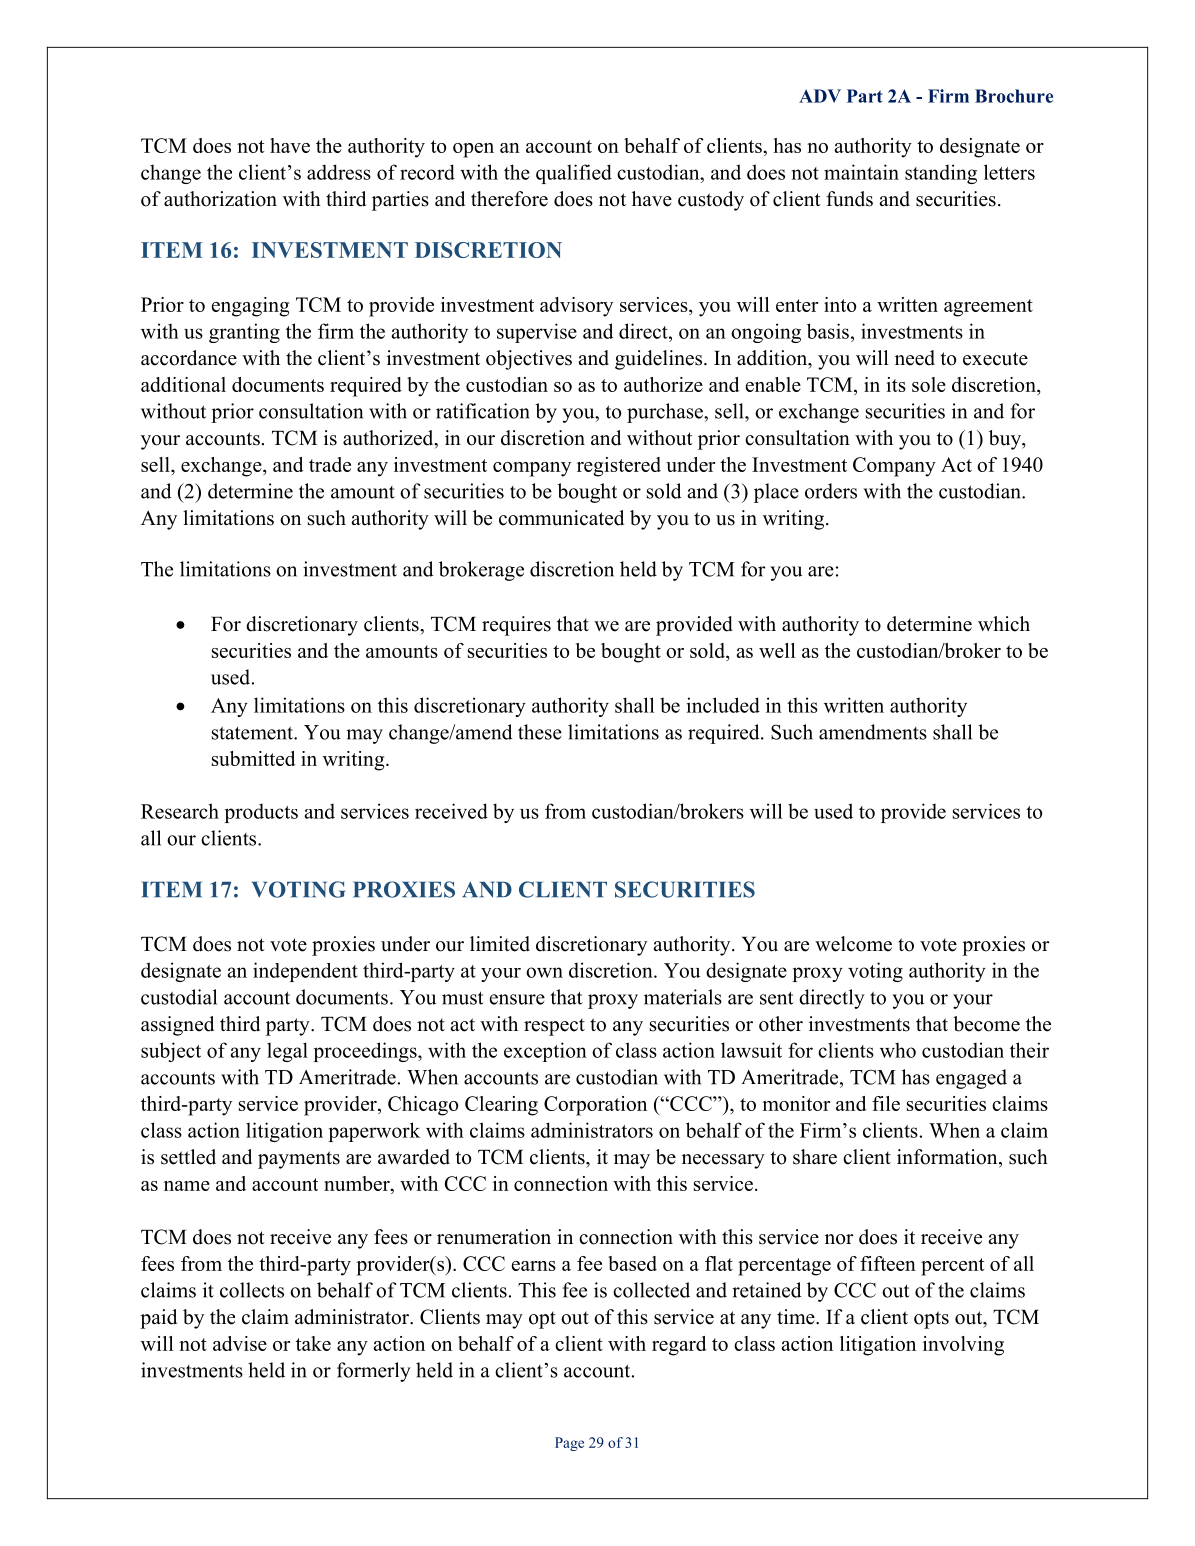 This image has height=1546, width=1195. Describe the element at coordinates (554, 1027) in the image. I see `respect` at that location.
